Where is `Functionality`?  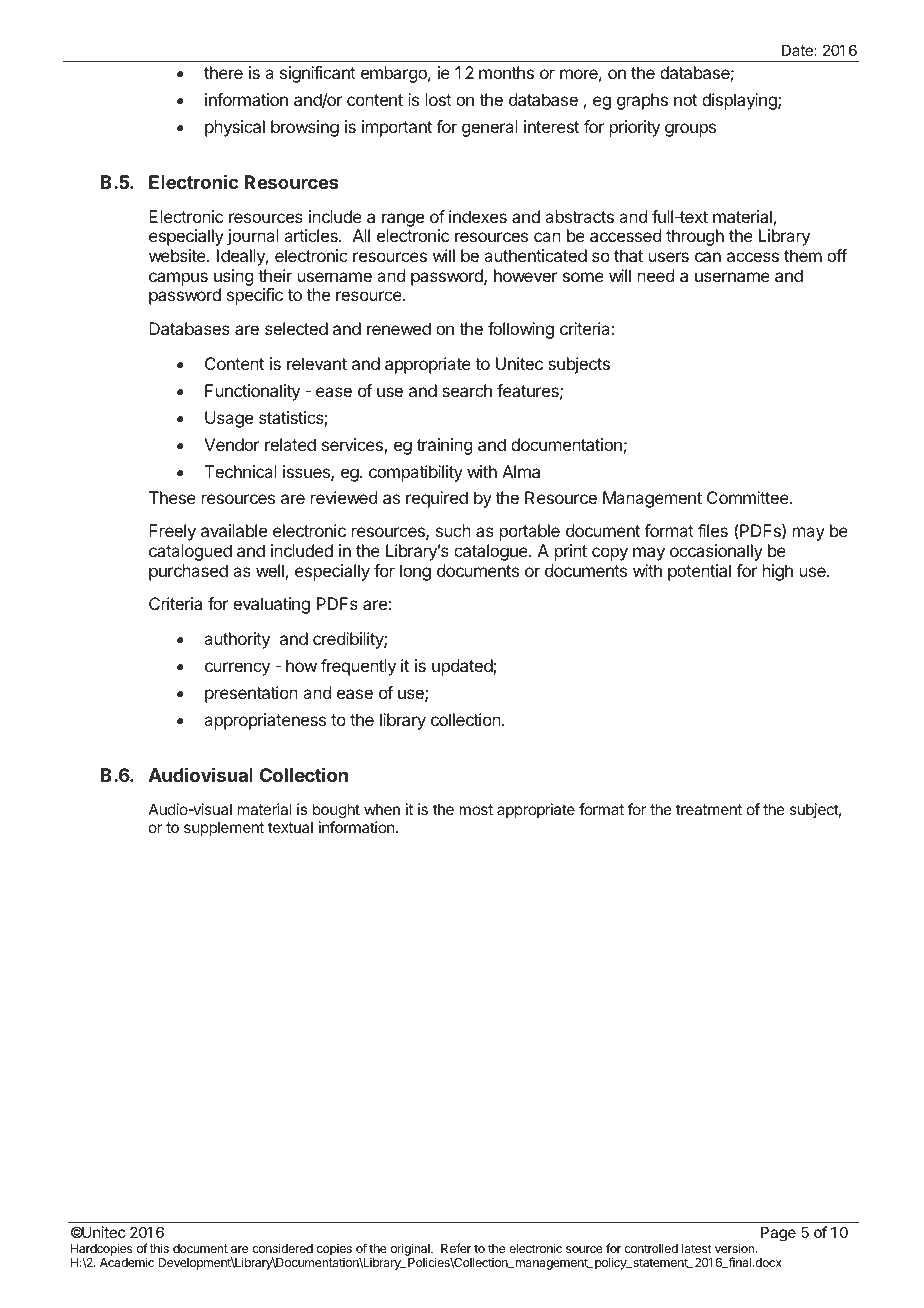
Functionality is located at coordinates (252, 392).
